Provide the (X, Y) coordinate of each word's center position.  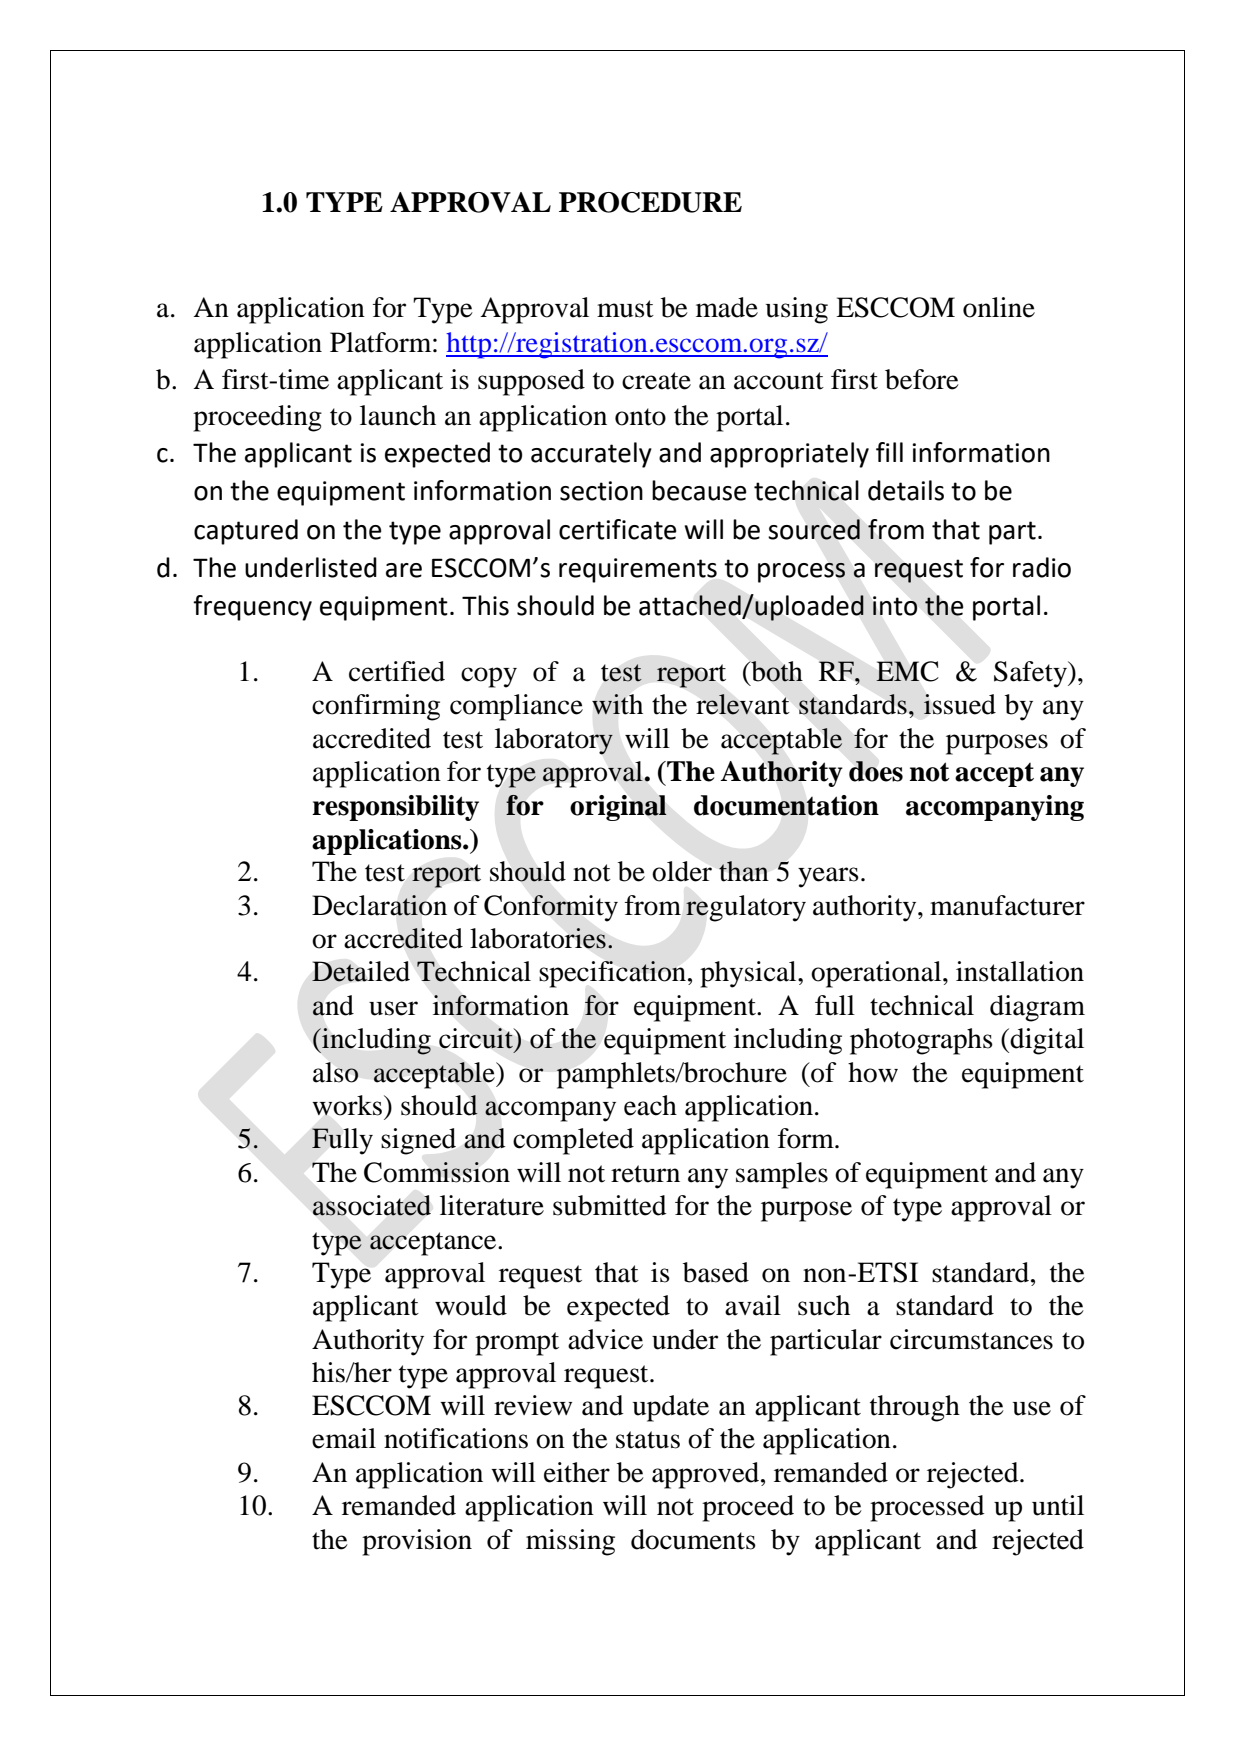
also (336, 1072)
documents (693, 1539)
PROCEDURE (650, 202)
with (617, 704)
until (1058, 1505)
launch (398, 415)
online (999, 307)
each (650, 1105)
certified (397, 671)
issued (960, 704)
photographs (921, 1041)
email (344, 1438)
